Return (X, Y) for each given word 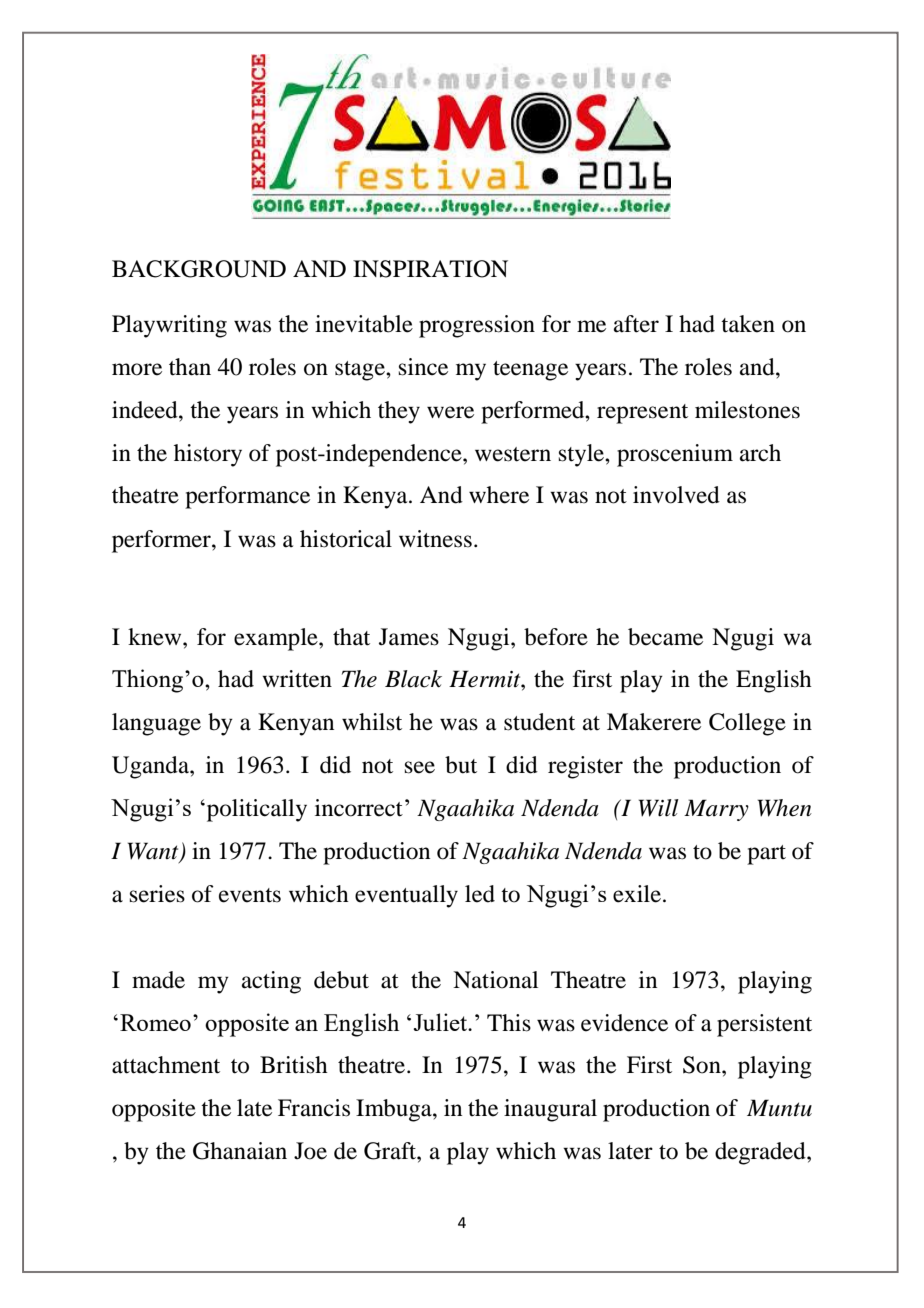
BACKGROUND (199, 269)
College (747, 724)
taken (748, 324)
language (156, 724)
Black (413, 679)
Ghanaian (240, 1151)
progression (477, 326)
